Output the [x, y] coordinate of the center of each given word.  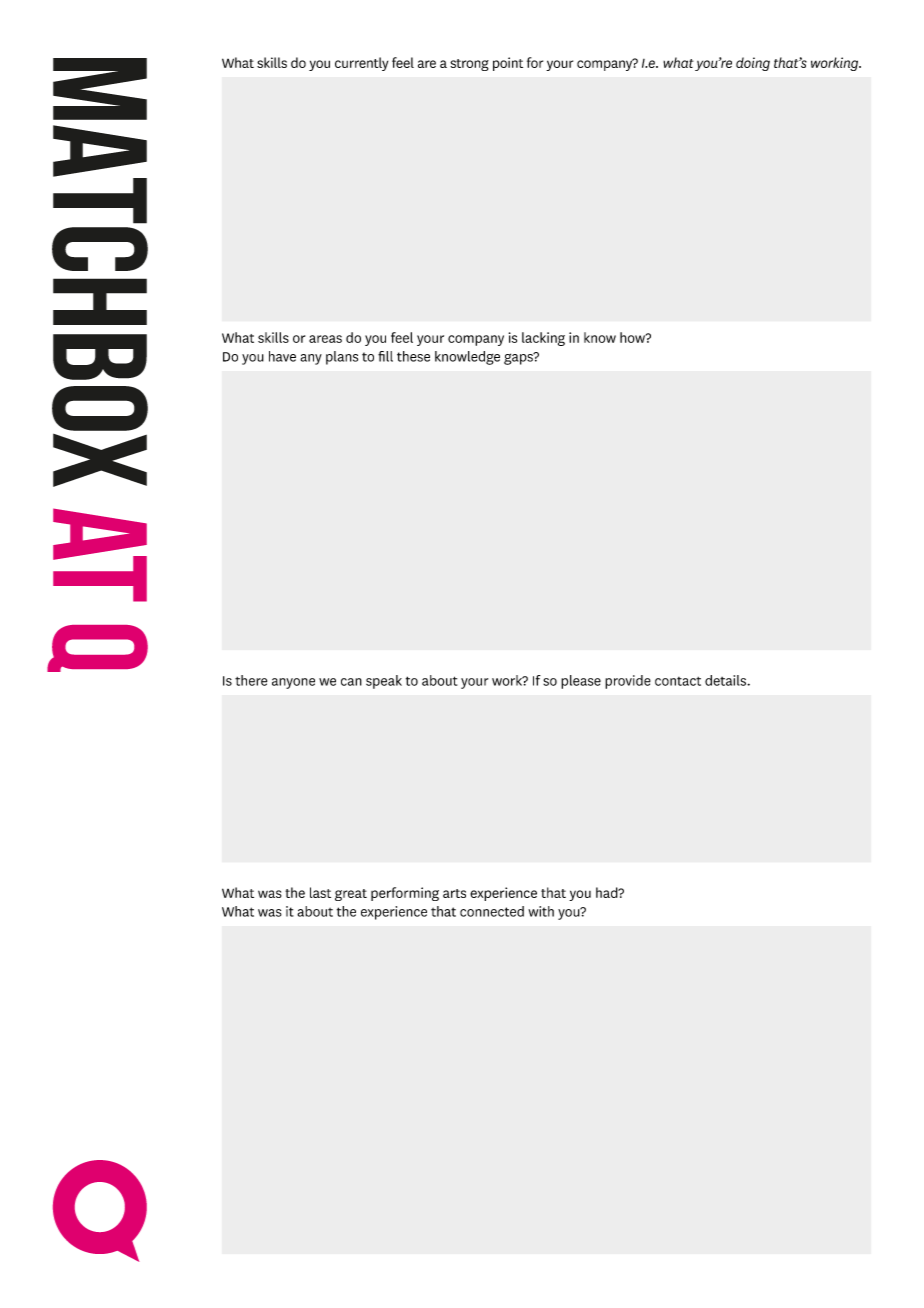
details [726, 680]
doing [753, 64]
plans [342, 358]
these [413, 356]
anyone [293, 683]
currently [361, 64]
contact [678, 681]
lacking [543, 339]
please [581, 682]
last [320, 892]
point [508, 64]
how [633, 337]
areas [325, 339]
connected [492, 911]
